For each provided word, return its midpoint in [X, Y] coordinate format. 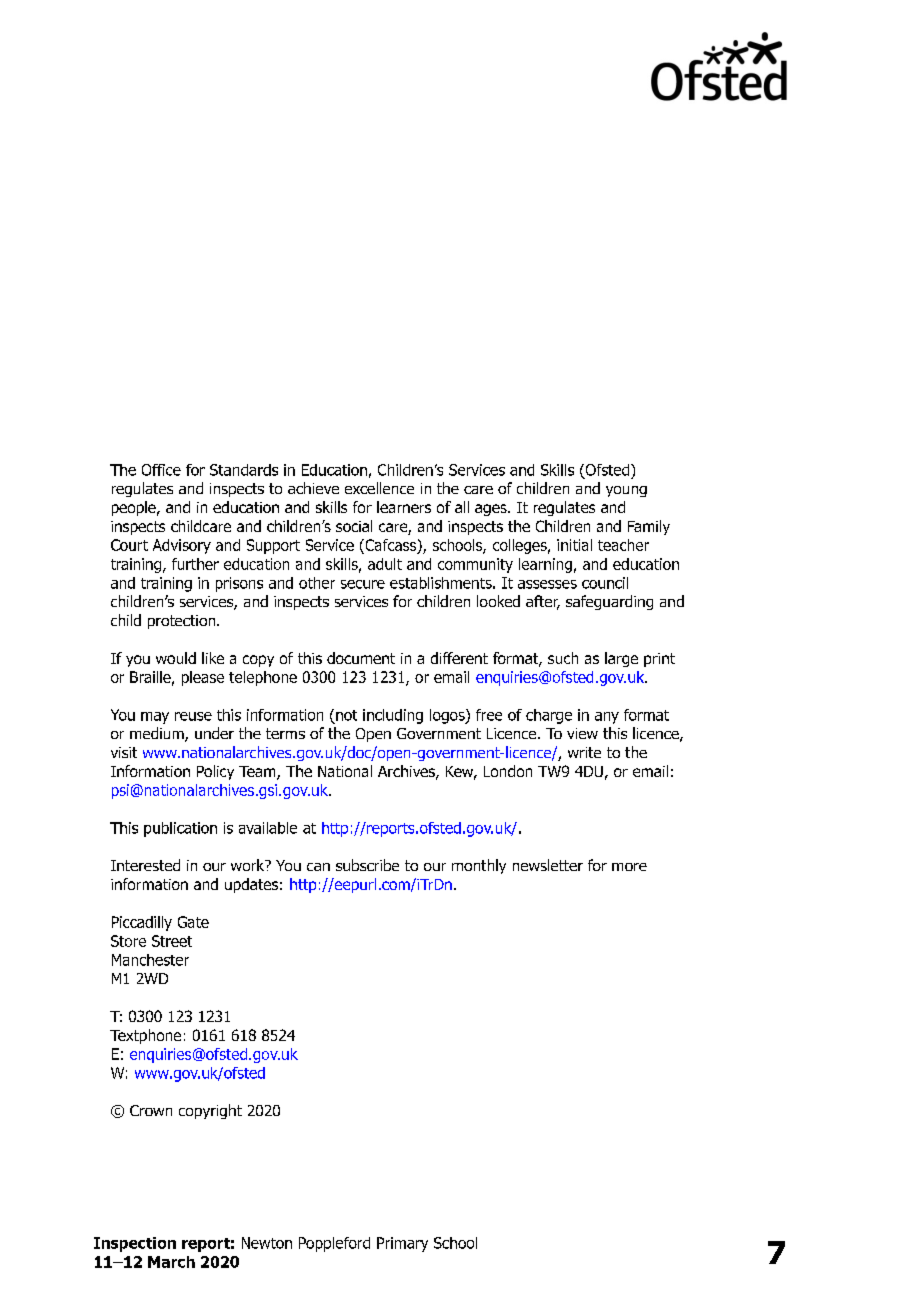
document [361, 658]
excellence [379, 488]
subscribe [367, 865]
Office [161, 470]
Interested [145, 865]
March [171, 1262]
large [621, 659]
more [629, 867]
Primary [402, 1244]
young [626, 491]
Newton [267, 1243]
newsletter [548, 865]
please [203, 678]
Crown [151, 1110]
